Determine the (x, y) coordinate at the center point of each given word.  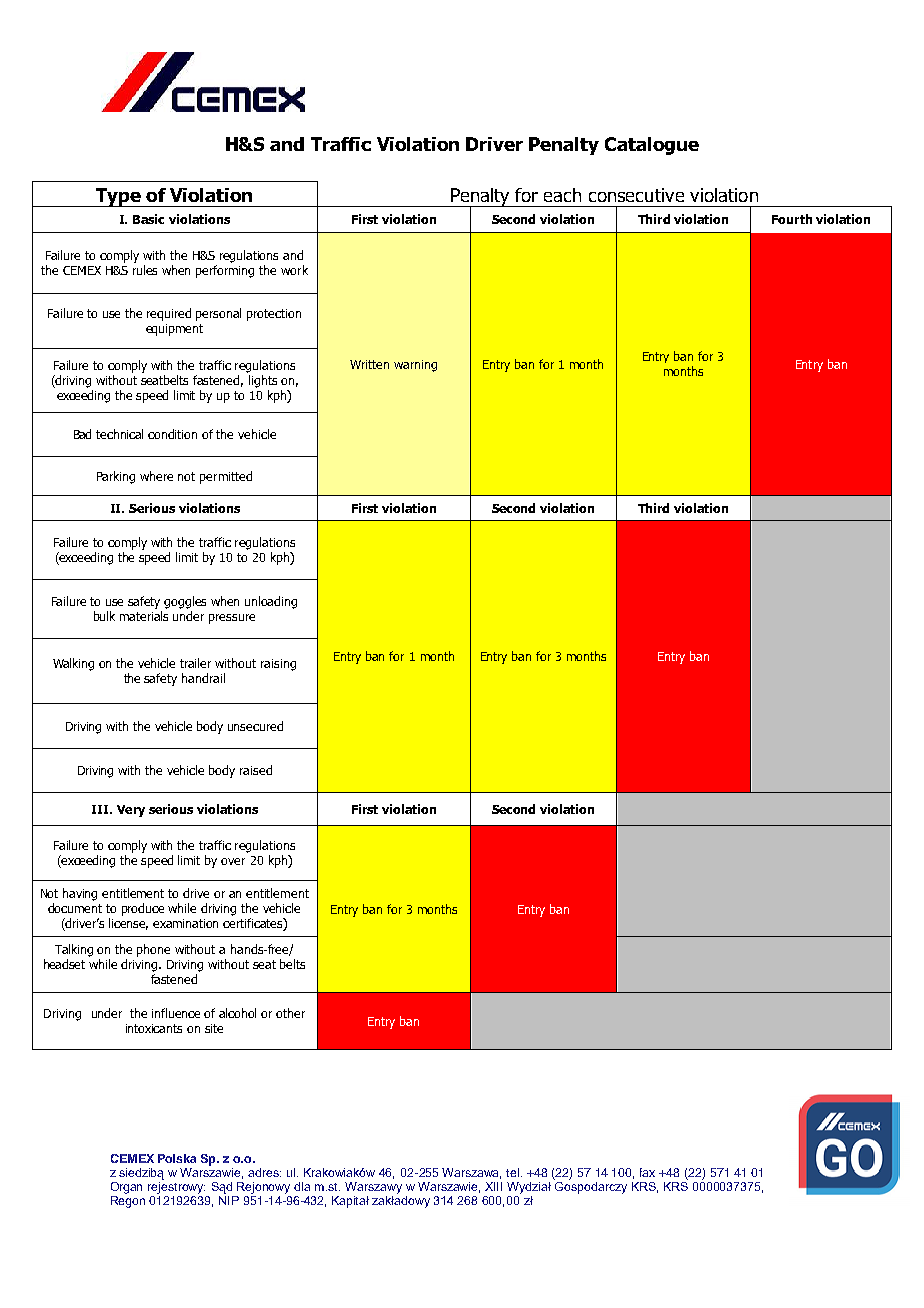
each (562, 195)
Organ (126, 1188)
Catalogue (652, 146)
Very (131, 811)
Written (369, 364)
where (156, 476)
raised (256, 770)
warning (415, 366)
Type (118, 197)
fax (647, 1172)
